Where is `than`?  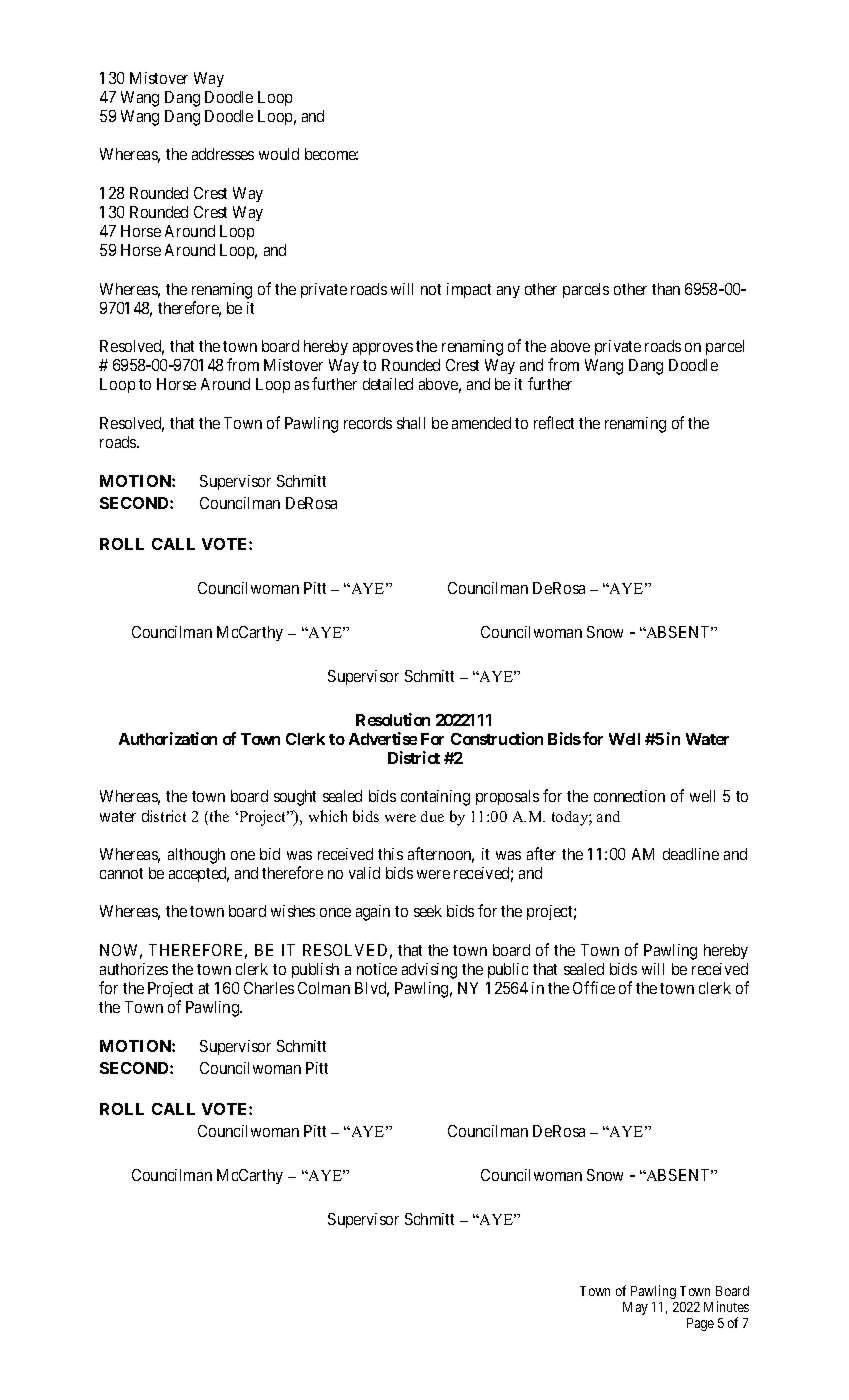
than is located at coordinates (666, 289).
